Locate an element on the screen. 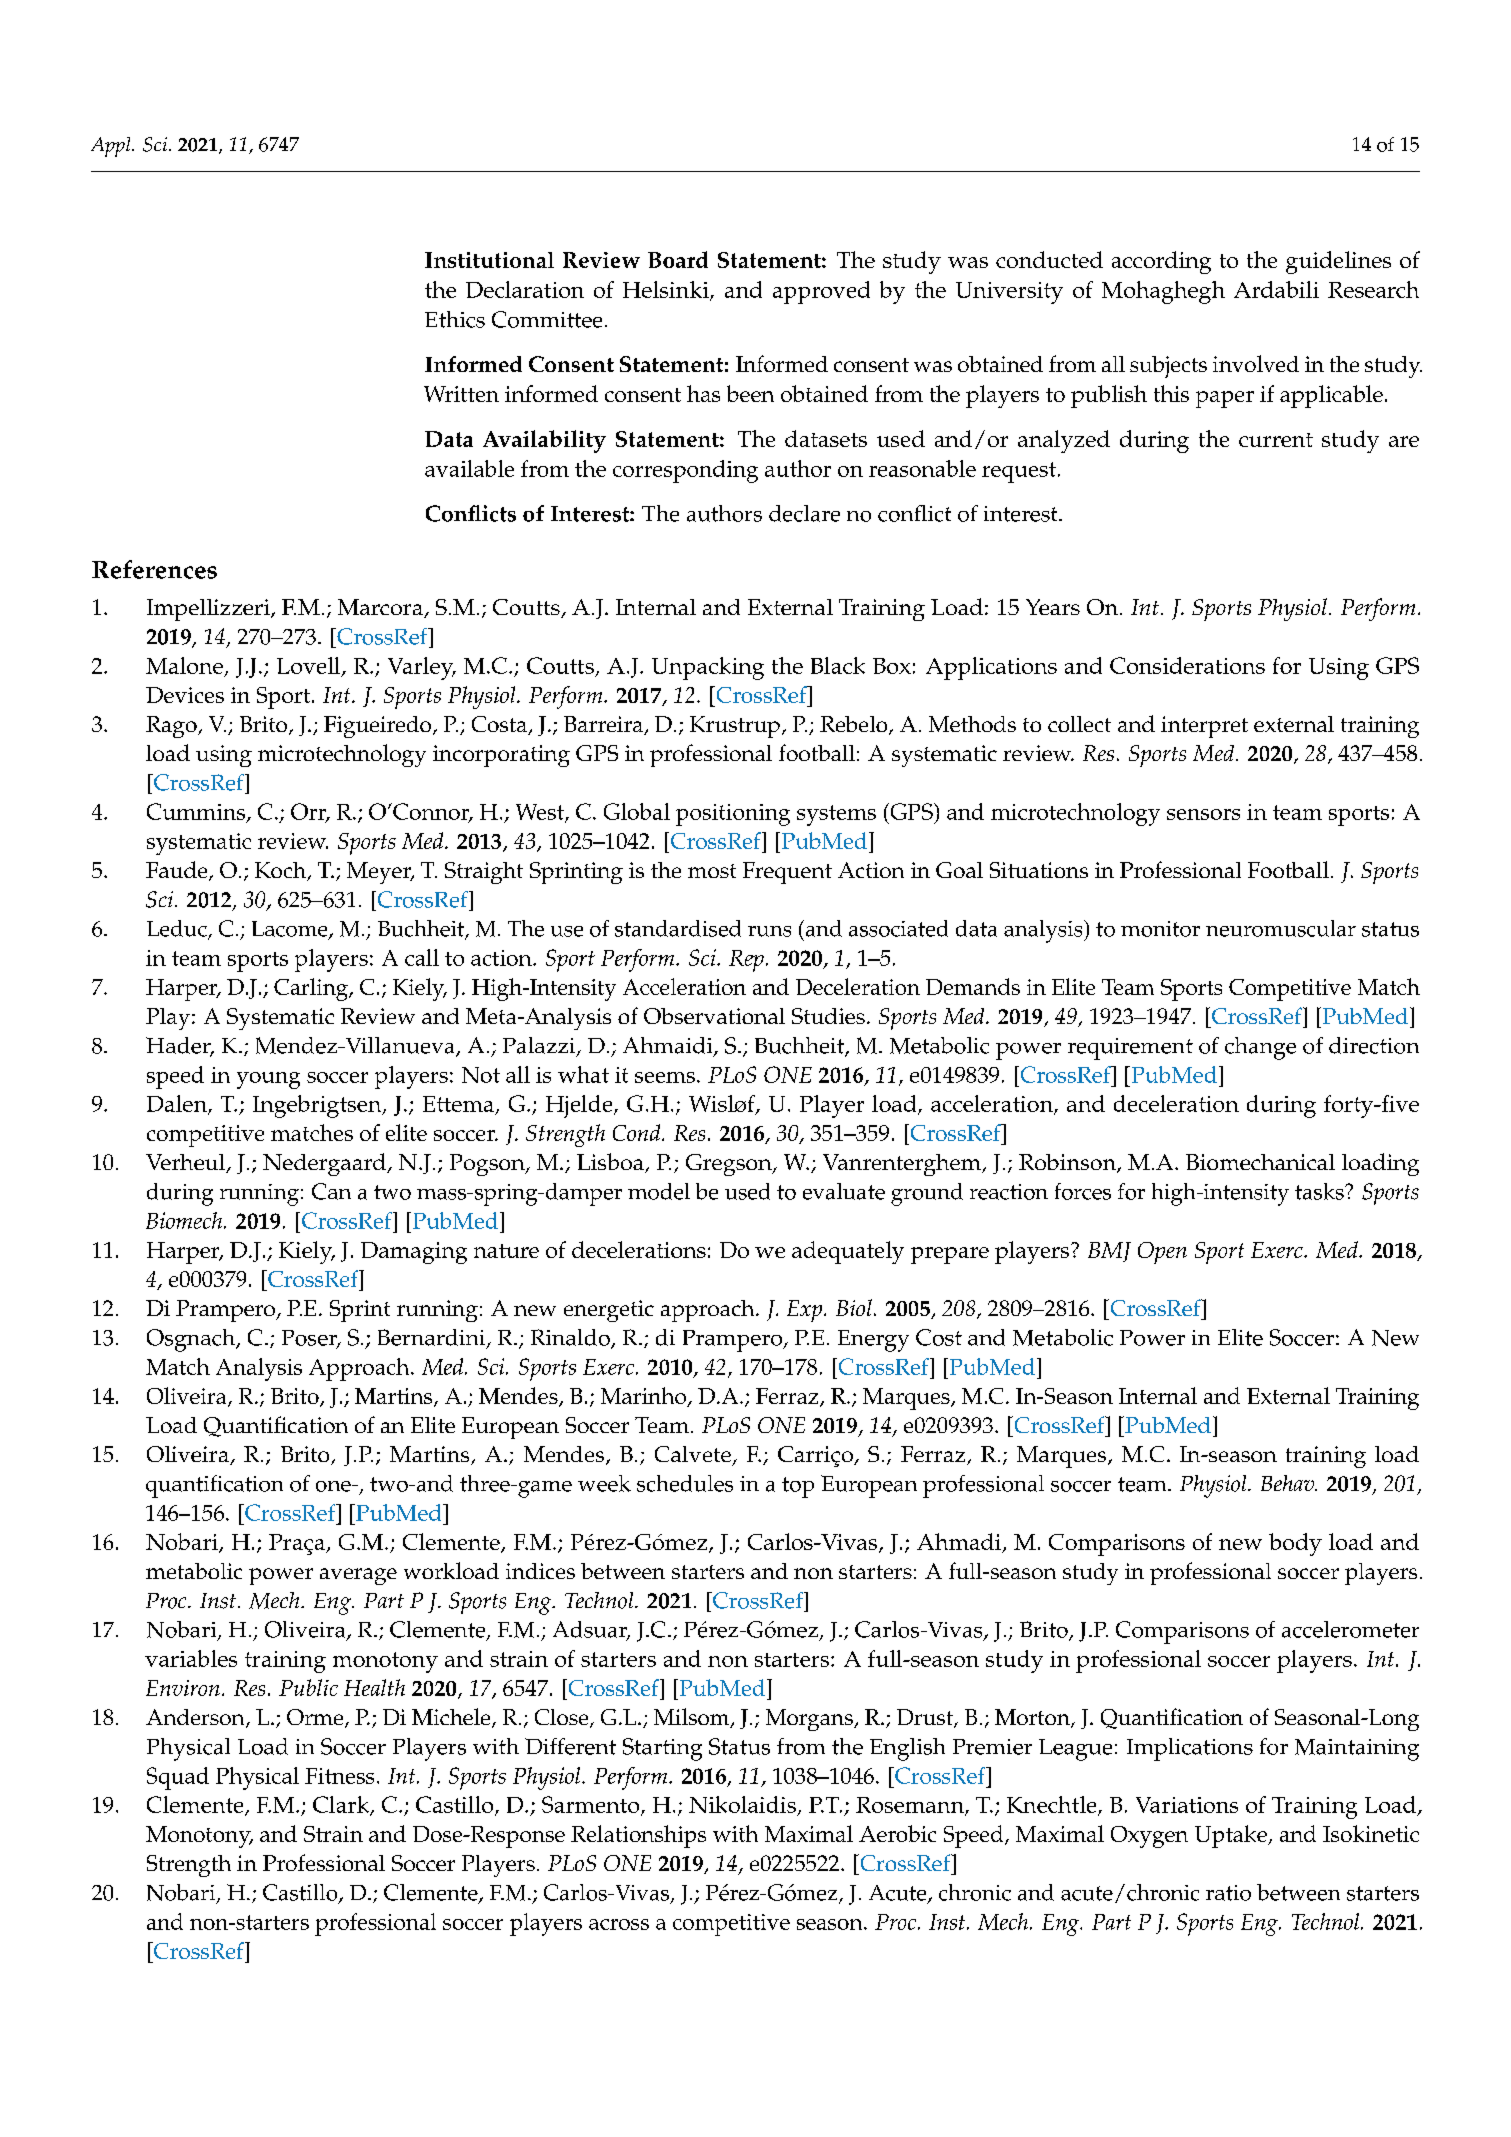  involved is located at coordinates (1256, 363).
